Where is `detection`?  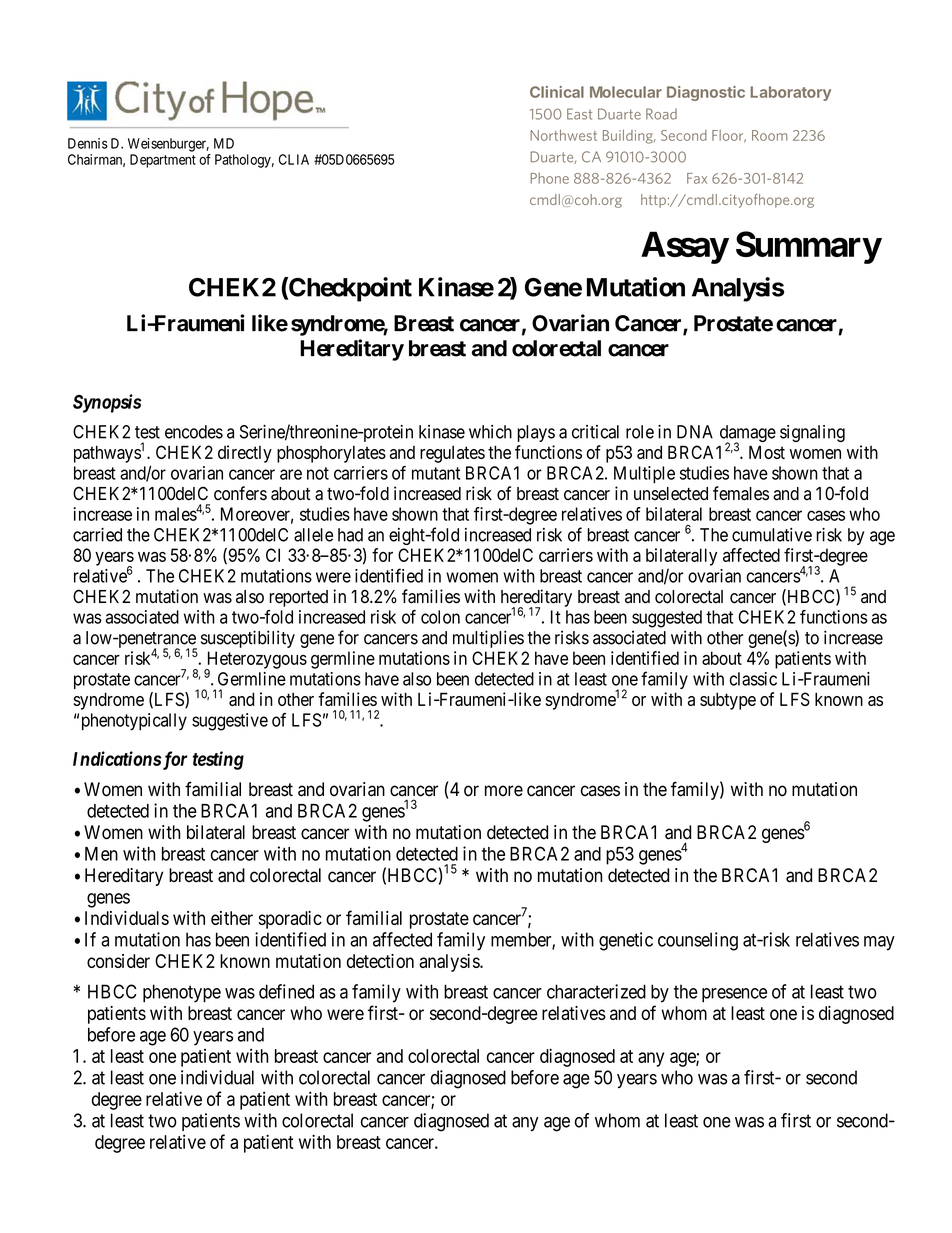 detection is located at coordinates (380, 961).
